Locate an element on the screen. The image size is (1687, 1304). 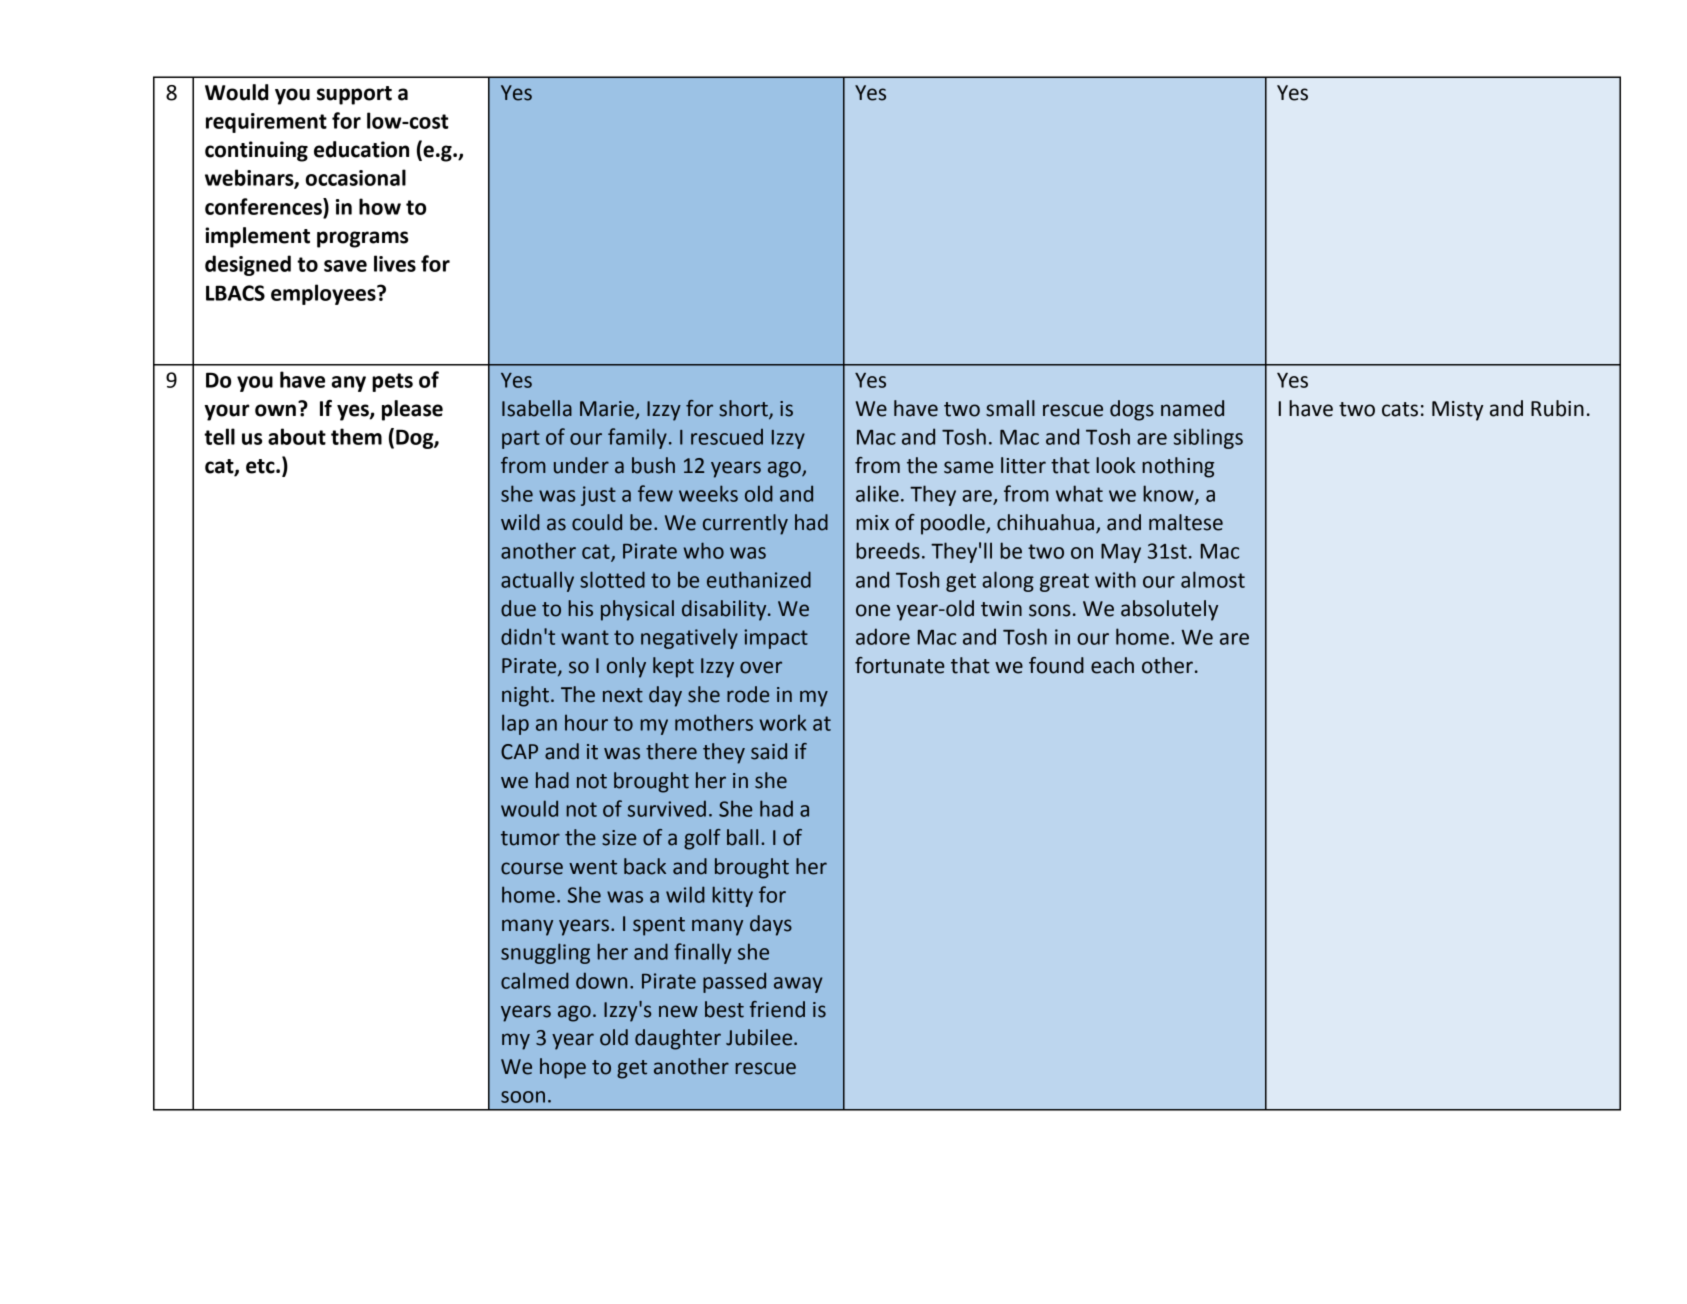
cats is located at coordinates (1400, 409).
